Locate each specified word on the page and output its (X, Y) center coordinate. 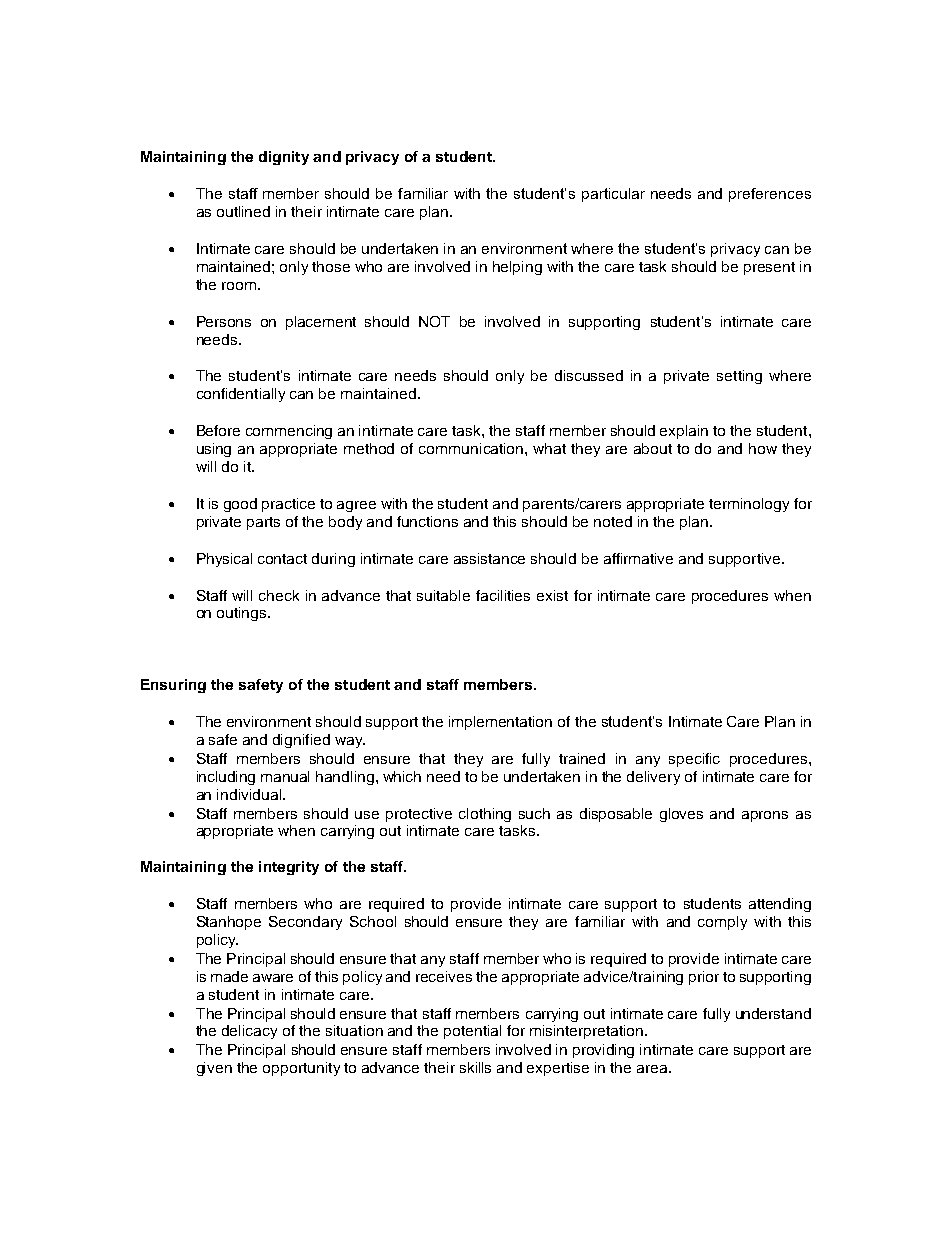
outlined (243, 211)
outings (243, 614)
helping (517, 268)
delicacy (249, 1032)
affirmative (638, 558)
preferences (770, 195)
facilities (503, 595)
